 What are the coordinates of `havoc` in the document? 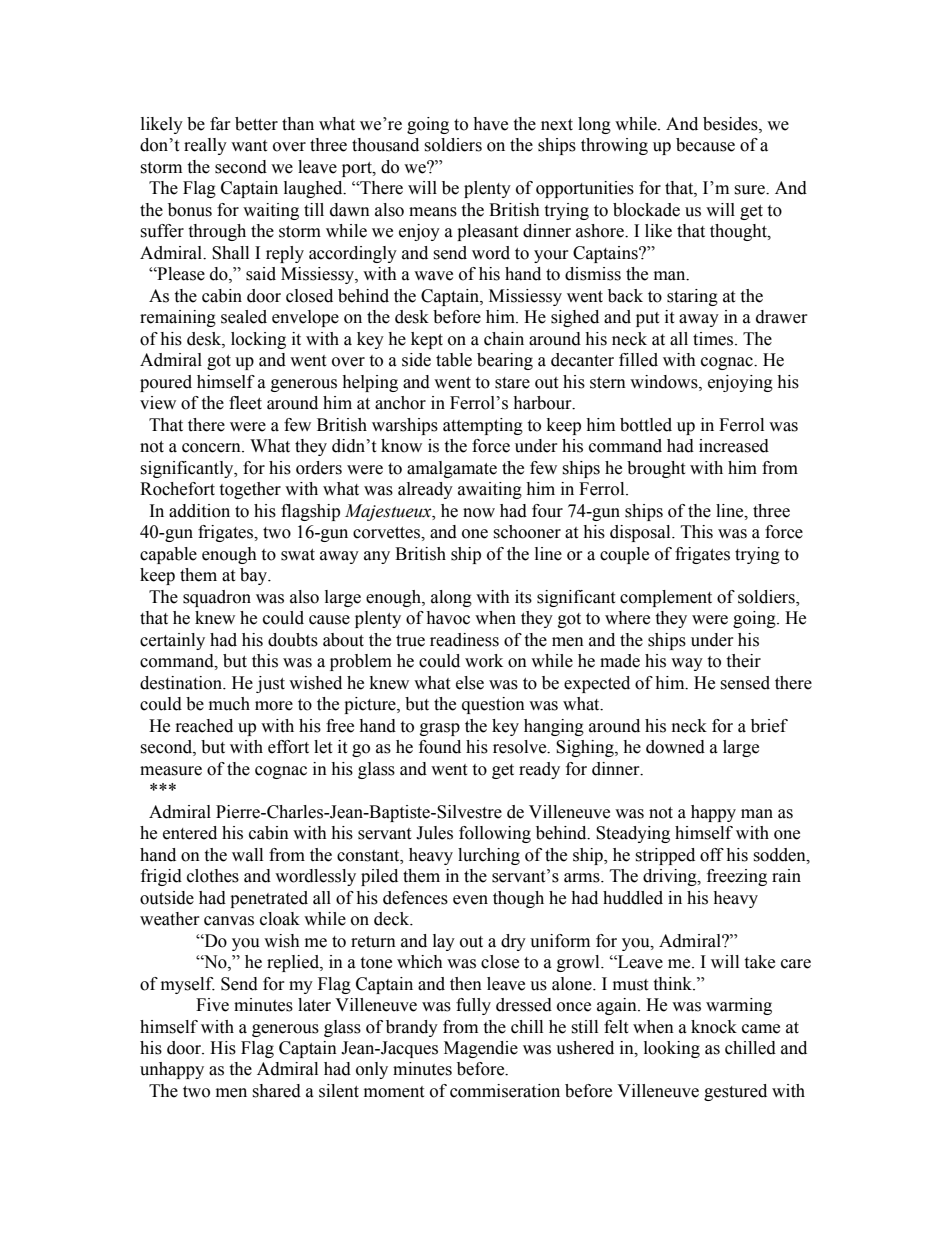 It's located at (448, 618).
